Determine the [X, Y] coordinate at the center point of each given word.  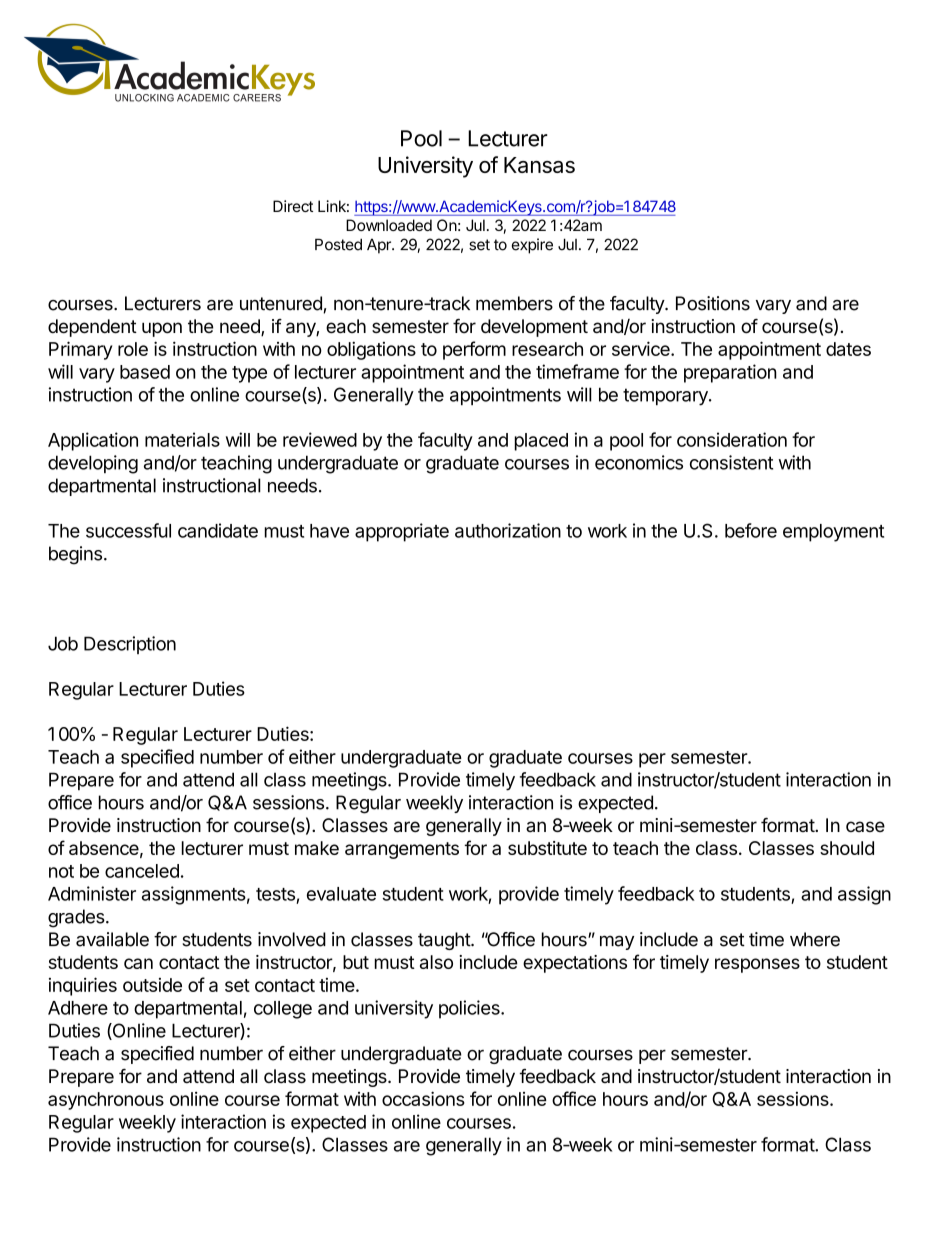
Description [130, 645]
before [751, 530]
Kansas [539, 165]
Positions [713, 303]
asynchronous [106, 1101]
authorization [508, 530]
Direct [293, 206]
